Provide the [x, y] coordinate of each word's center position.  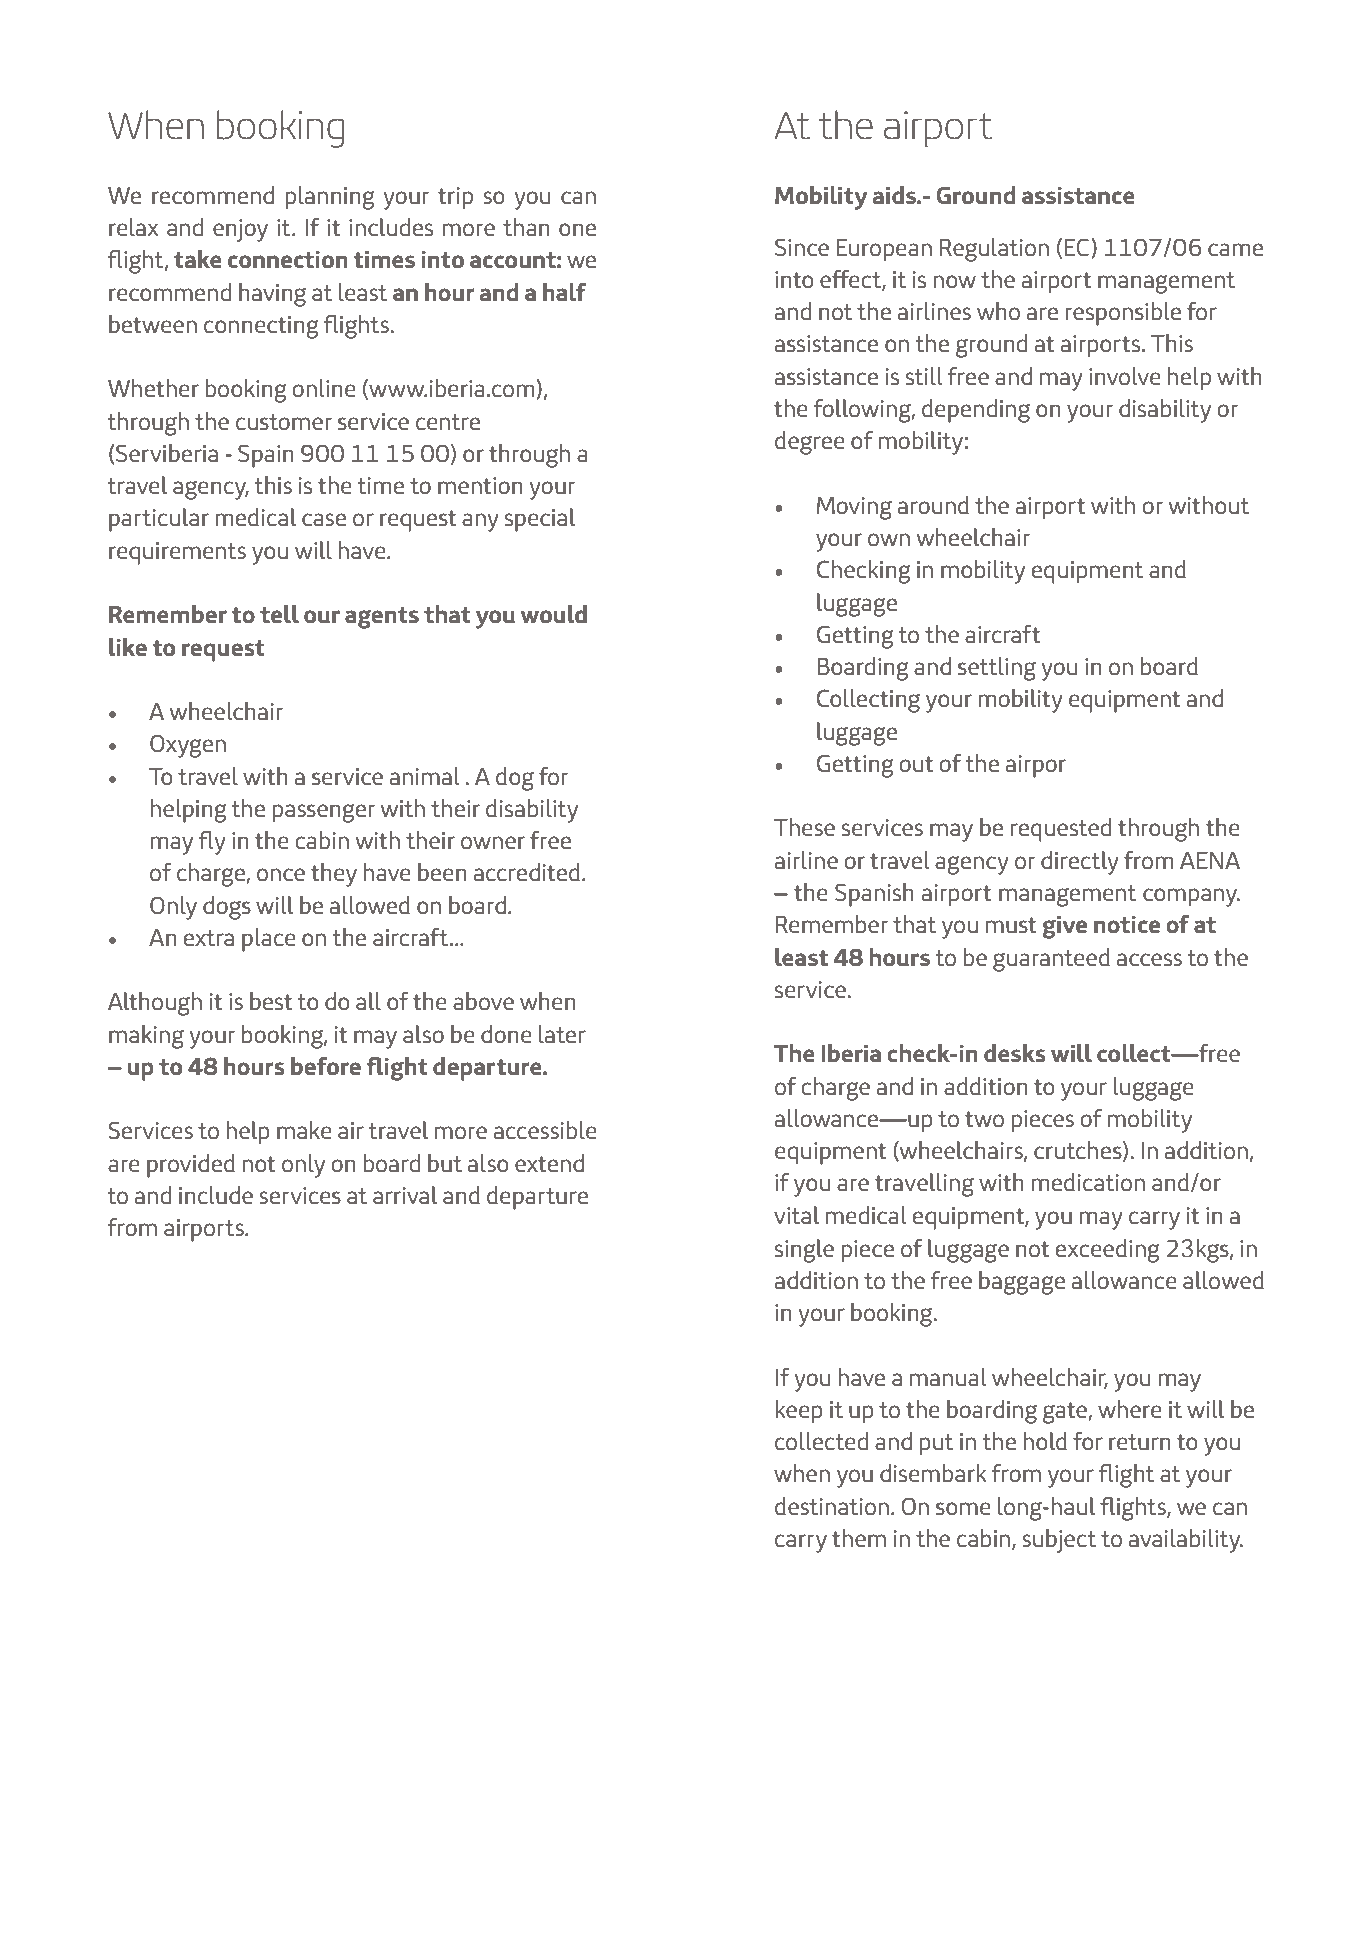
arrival [405, 1195]
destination [832, 1506]
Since [802, 247]
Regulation [994, 250]
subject [1059, 1541]
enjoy [240, 230]
